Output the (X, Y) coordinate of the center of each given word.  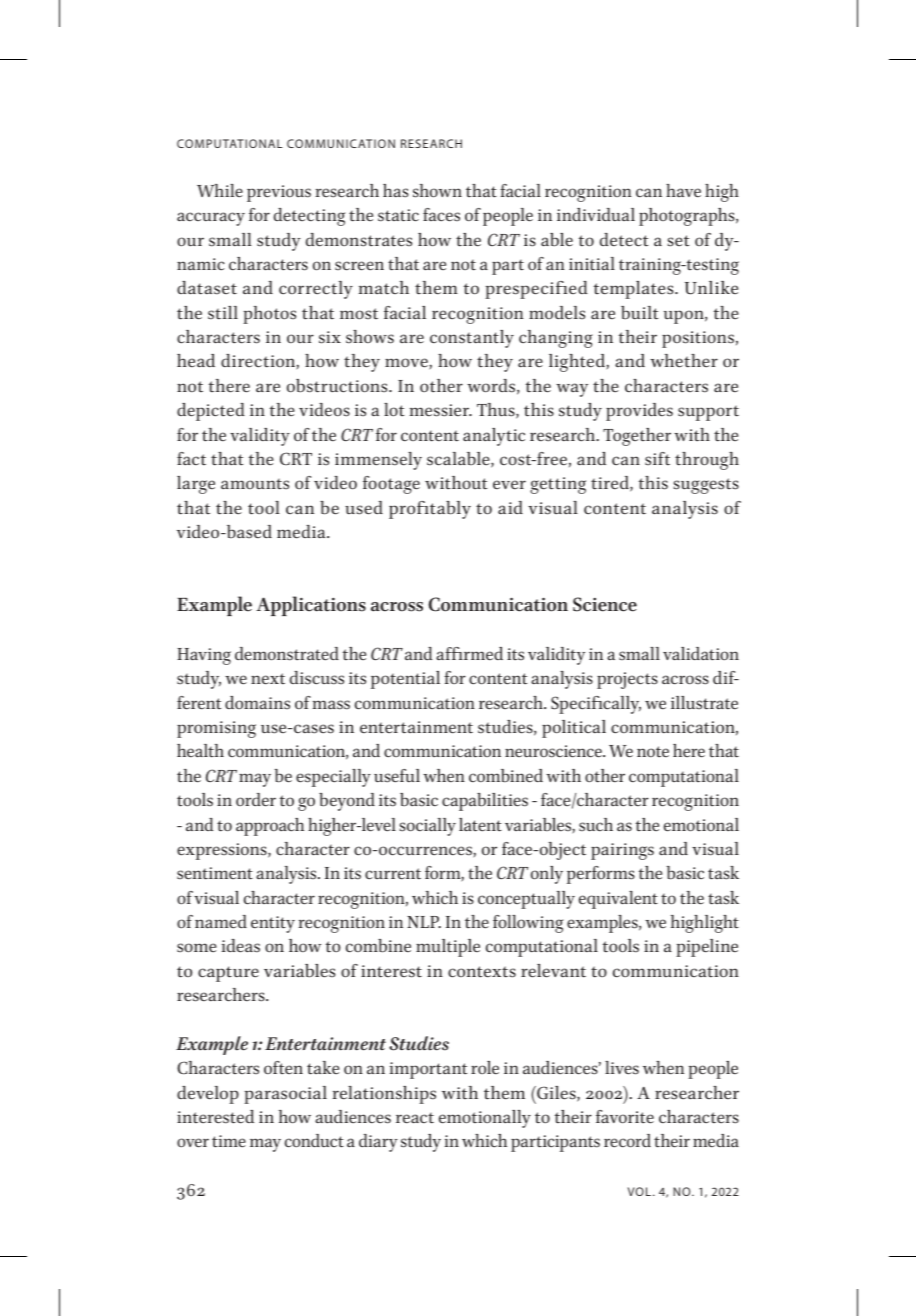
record (627, 1141)
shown (437, 191)
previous (279, 193)
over (193, 1143)
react (415, 1118)
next (268, 679)
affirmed (469, 654)
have (683, 191)
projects (627, 680)
